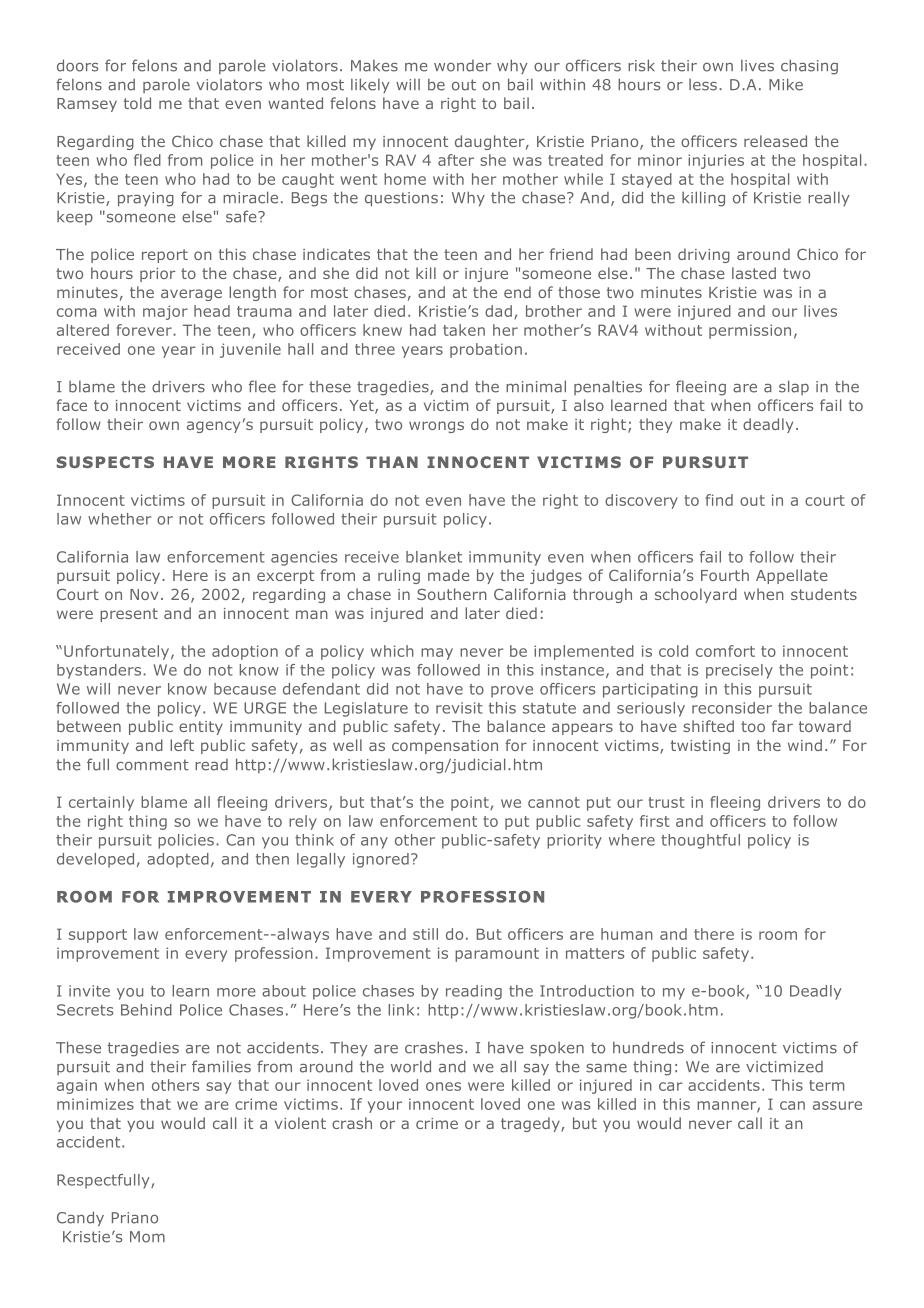  Describe the element at coordinates (786, 84) in the page. I see `Mike` at that location.
